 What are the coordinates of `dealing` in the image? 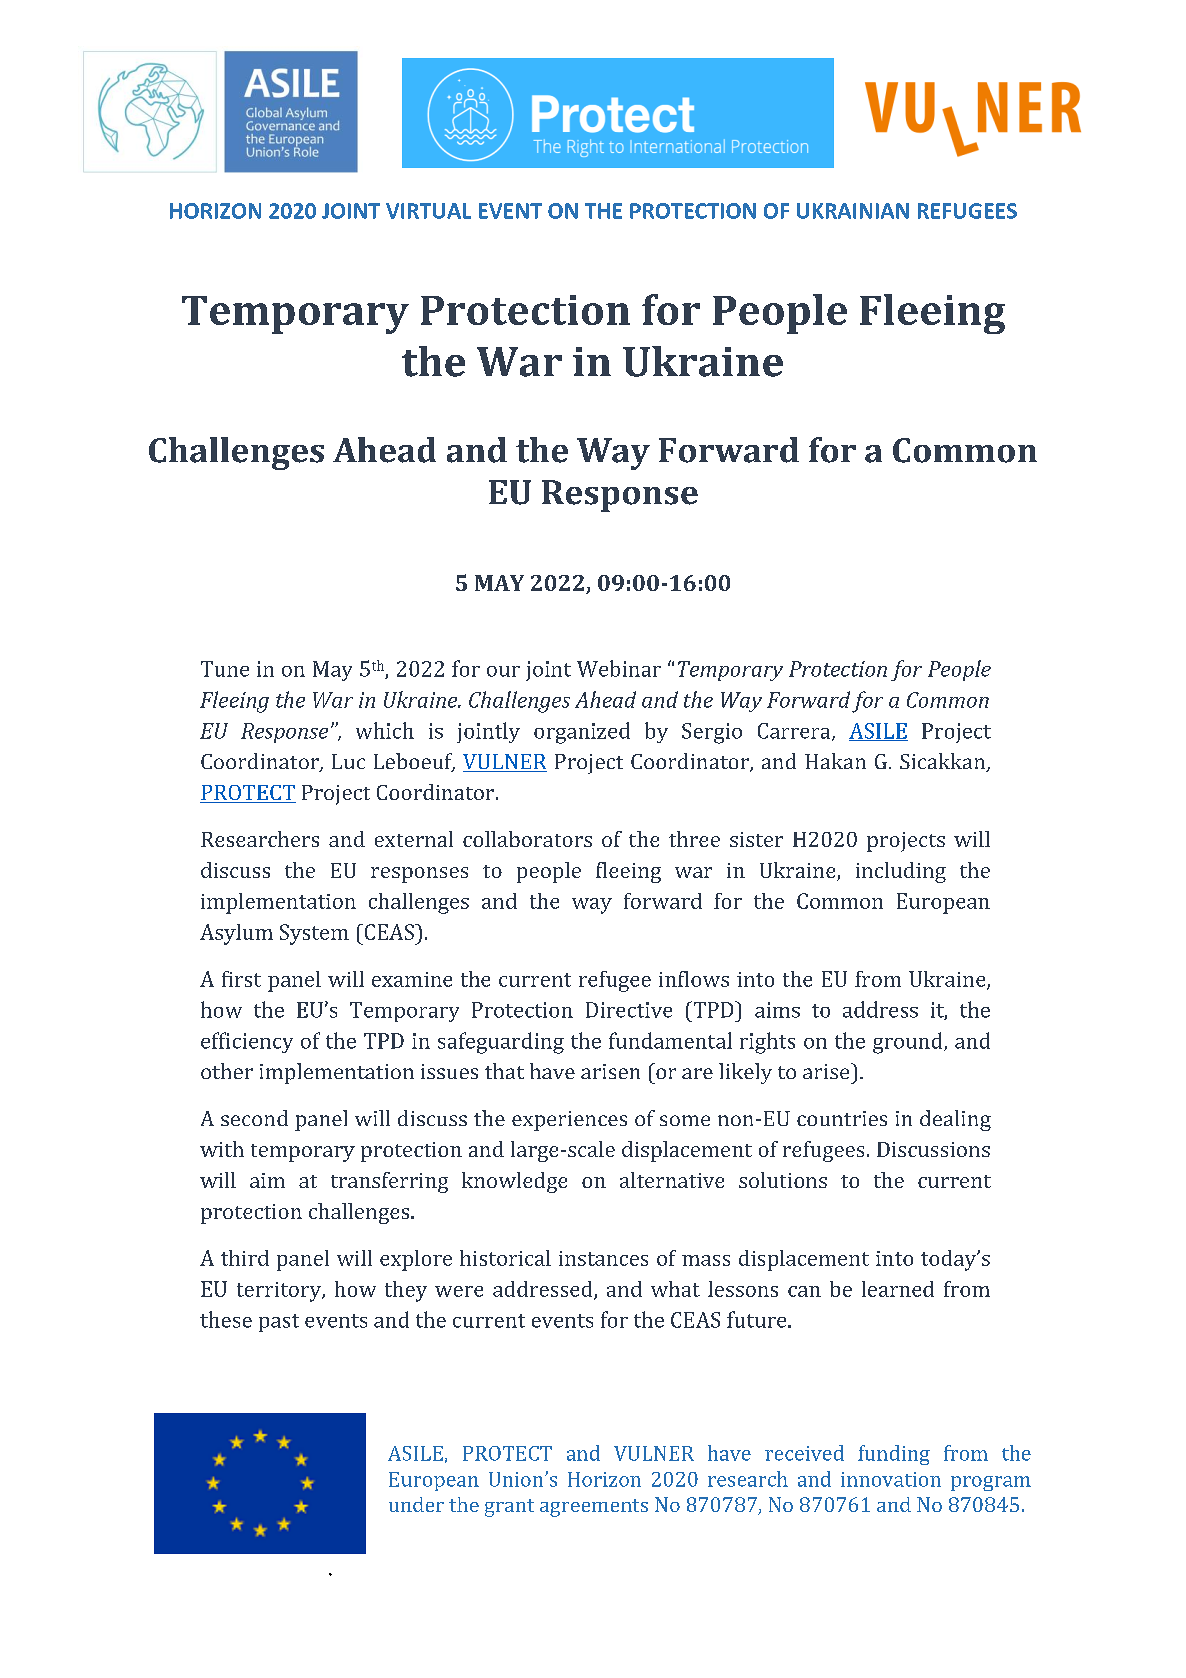 It's located at (955, 1120).
